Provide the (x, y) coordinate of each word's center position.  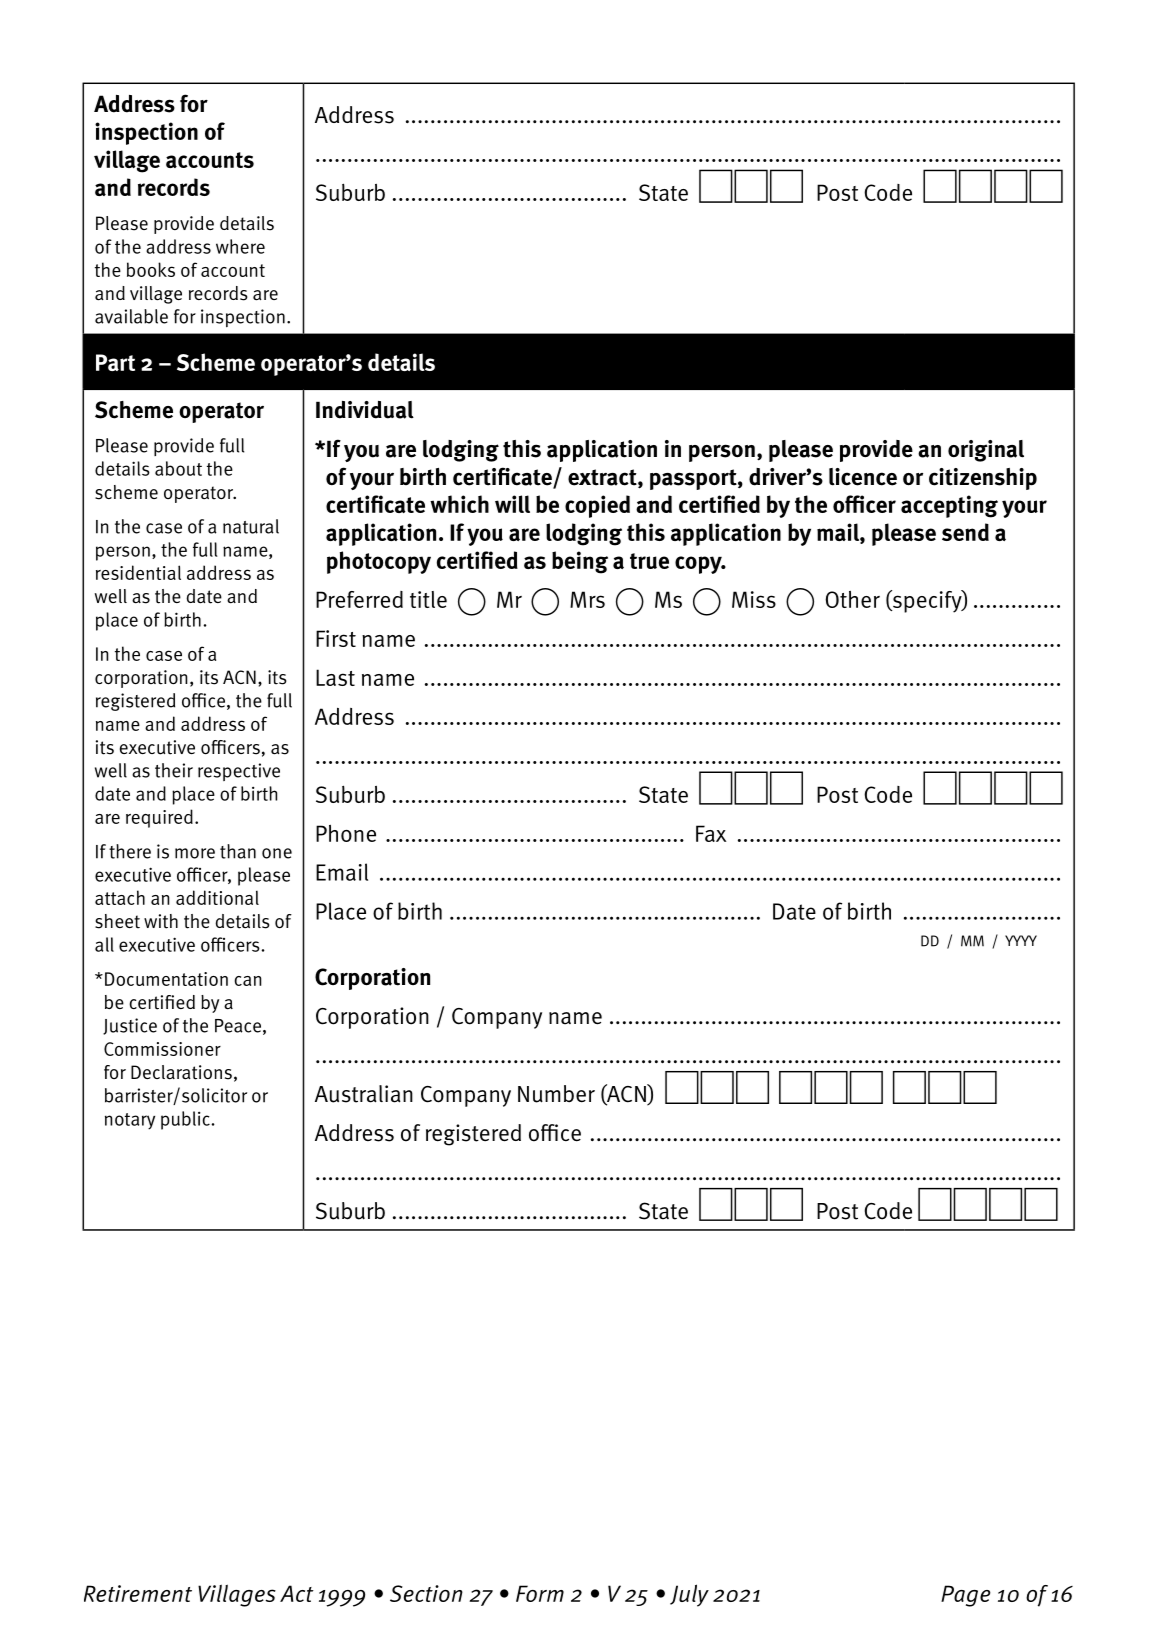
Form (540, 1593)
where (240, 246)
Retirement (138, 1593)
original (986, 451)
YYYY (1021, 940)
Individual (365, 410)
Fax (711, 833)
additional (217, 897)
